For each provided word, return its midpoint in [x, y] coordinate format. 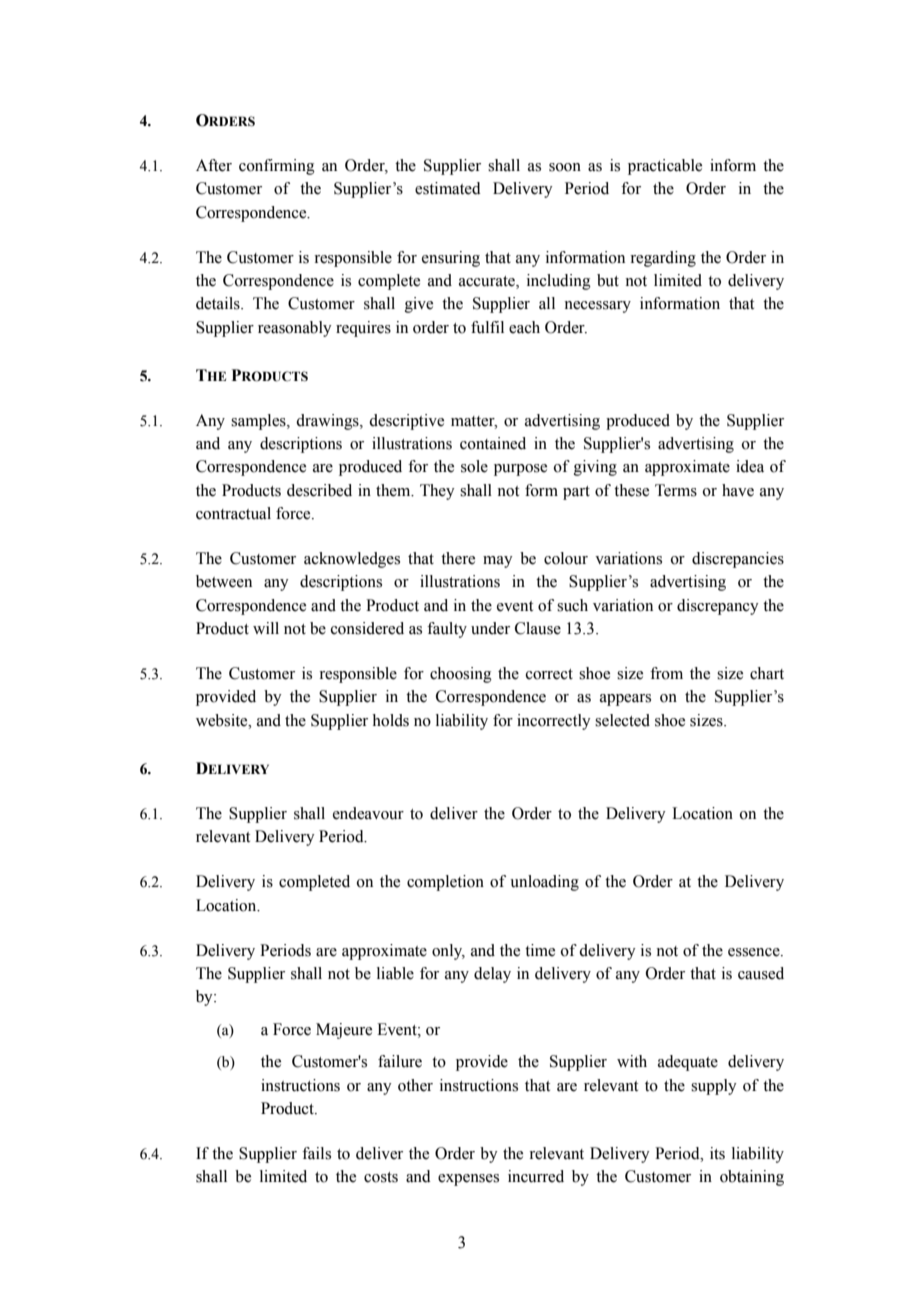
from [666, 673]
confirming [277, 167]
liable [395, 973]
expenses [468, 1180]
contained [493, 443]
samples [259, 422]
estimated [448, 188]
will [266, 628]
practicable [665, 167]
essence [755, 952]
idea [750, 466]
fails [316, 1153]
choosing [461, 675]
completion [445, 883]
